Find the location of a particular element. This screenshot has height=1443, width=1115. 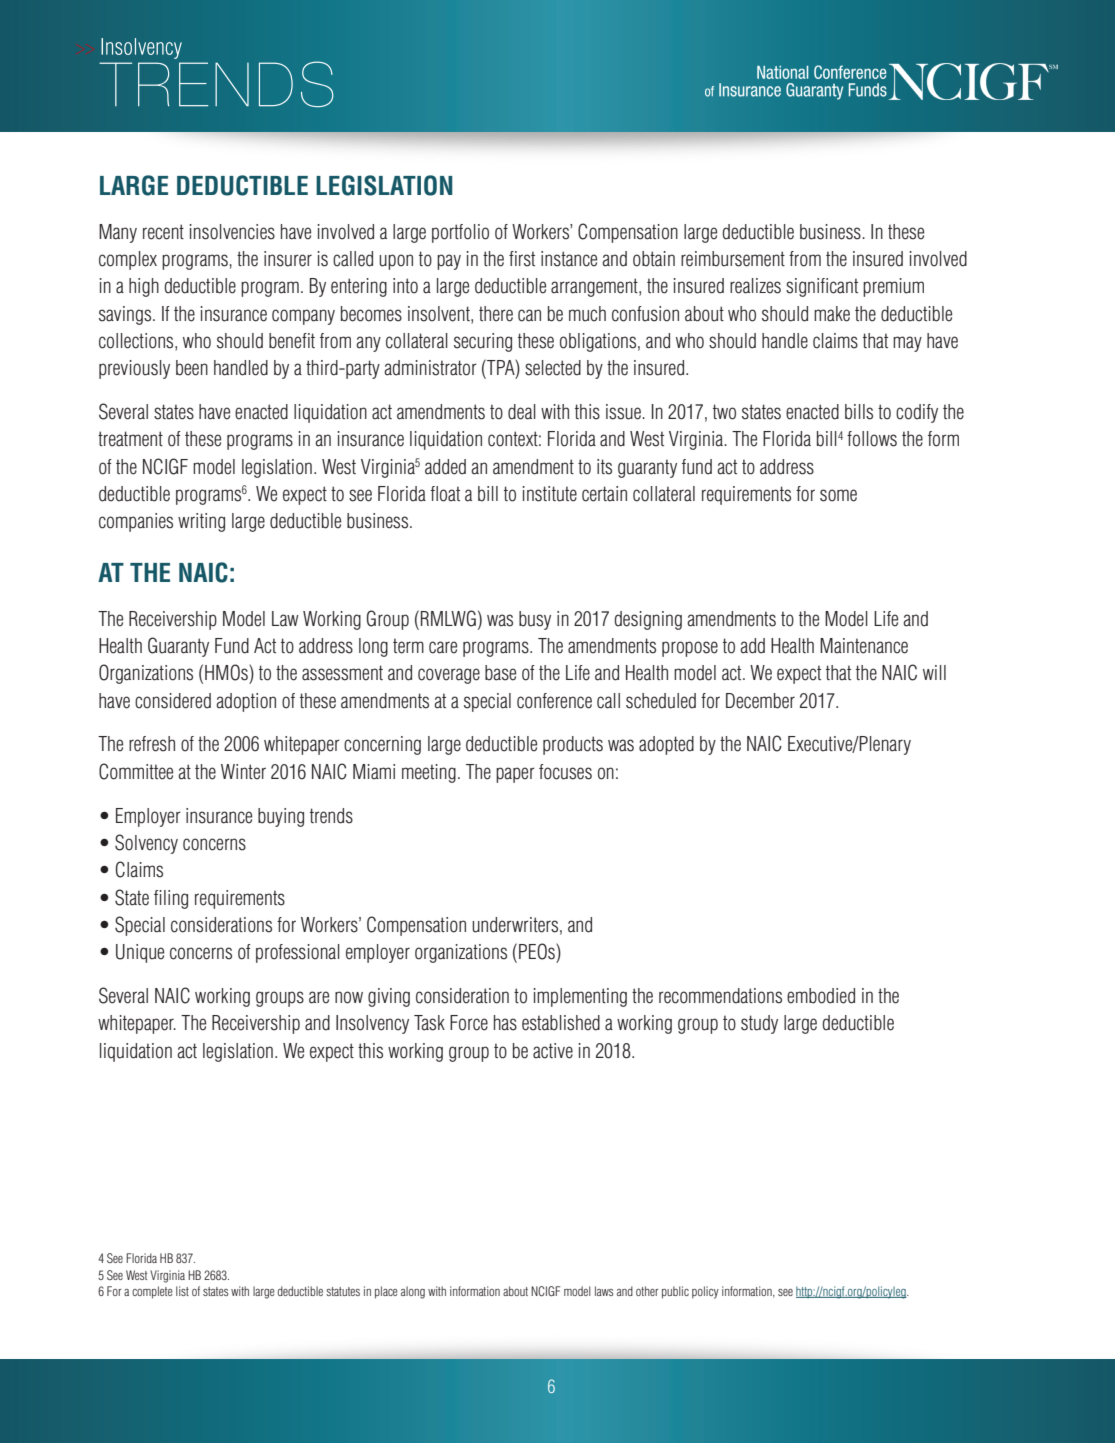

public is located at coordinates (675, 1292).
